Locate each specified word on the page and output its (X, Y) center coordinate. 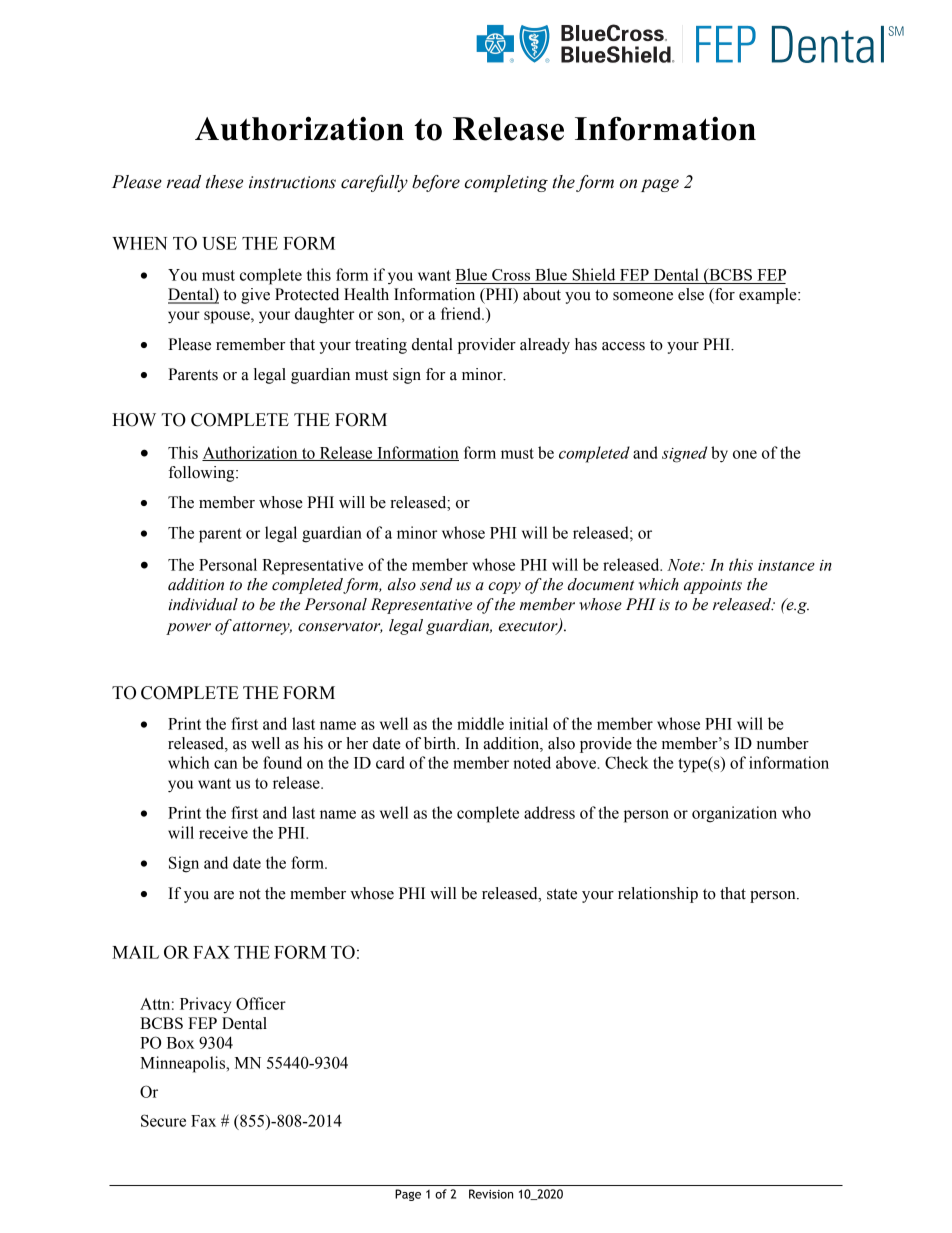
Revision (491, 1194)
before (436, 183)
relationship (658, 895)
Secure (163, 1120)
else (691, 294)
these (224, 182)
